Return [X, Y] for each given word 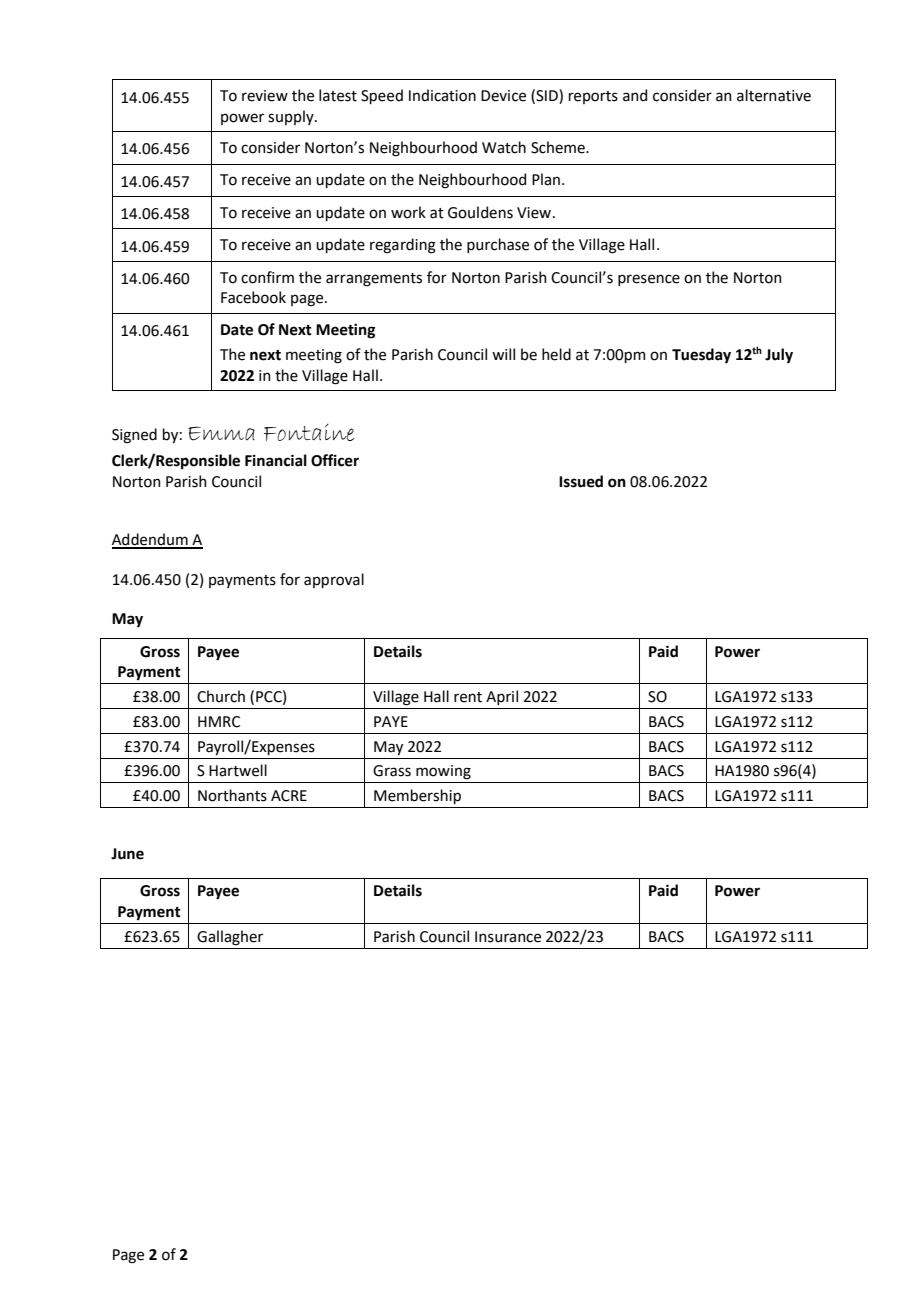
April [502, 697]
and [635, 95]
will [503, 354]
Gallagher [230, 938]
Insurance [508, 937]
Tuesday [701, 355]
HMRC [219, 722]
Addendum [151, 540]
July [779, 355]
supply [292, 117]
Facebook [253, 297]
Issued [581, 481]
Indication [442, 95]
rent [468, 697]
